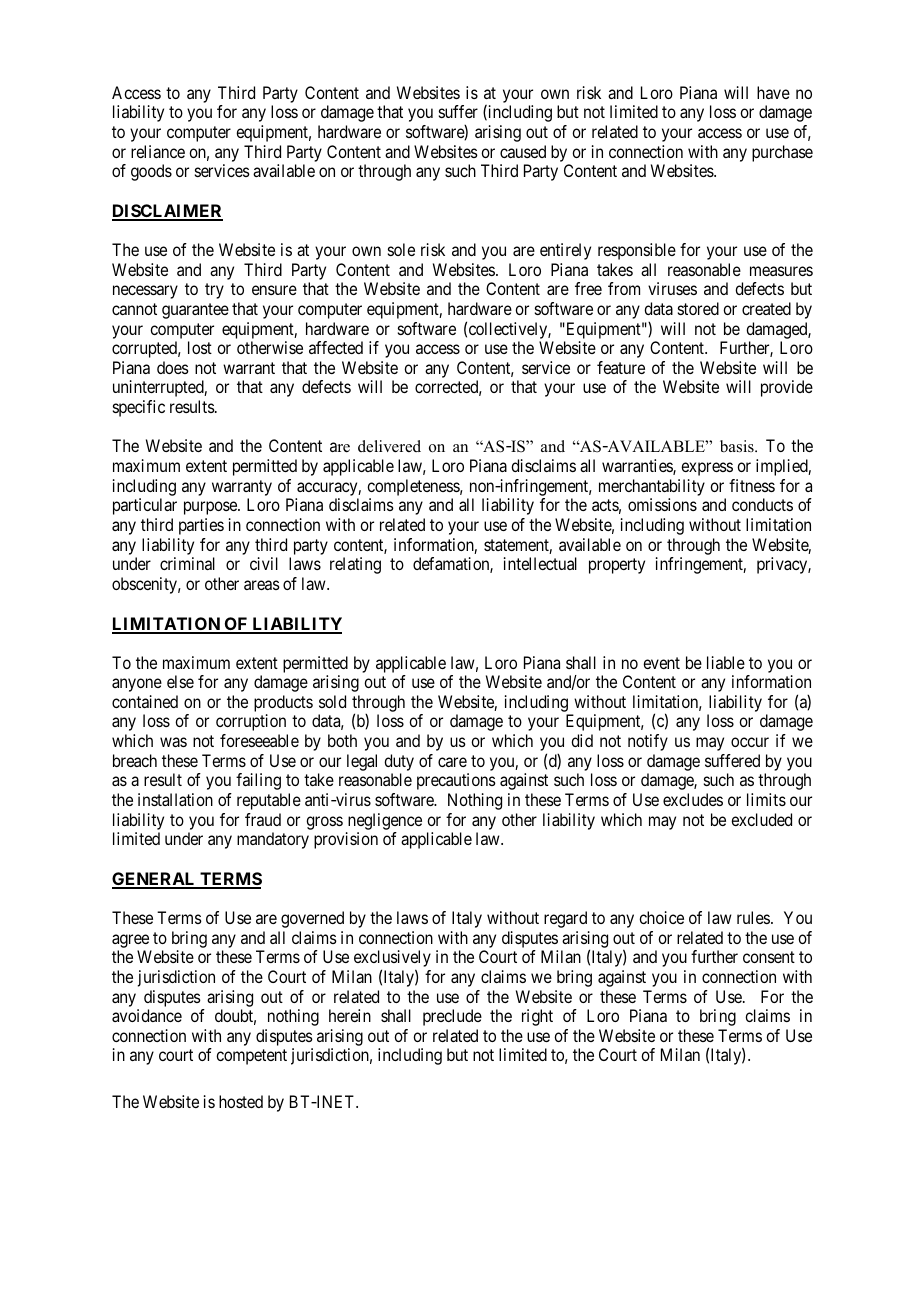 The height and width of the document is (1307, 924). I want to click on caused, so click(523, 151).
